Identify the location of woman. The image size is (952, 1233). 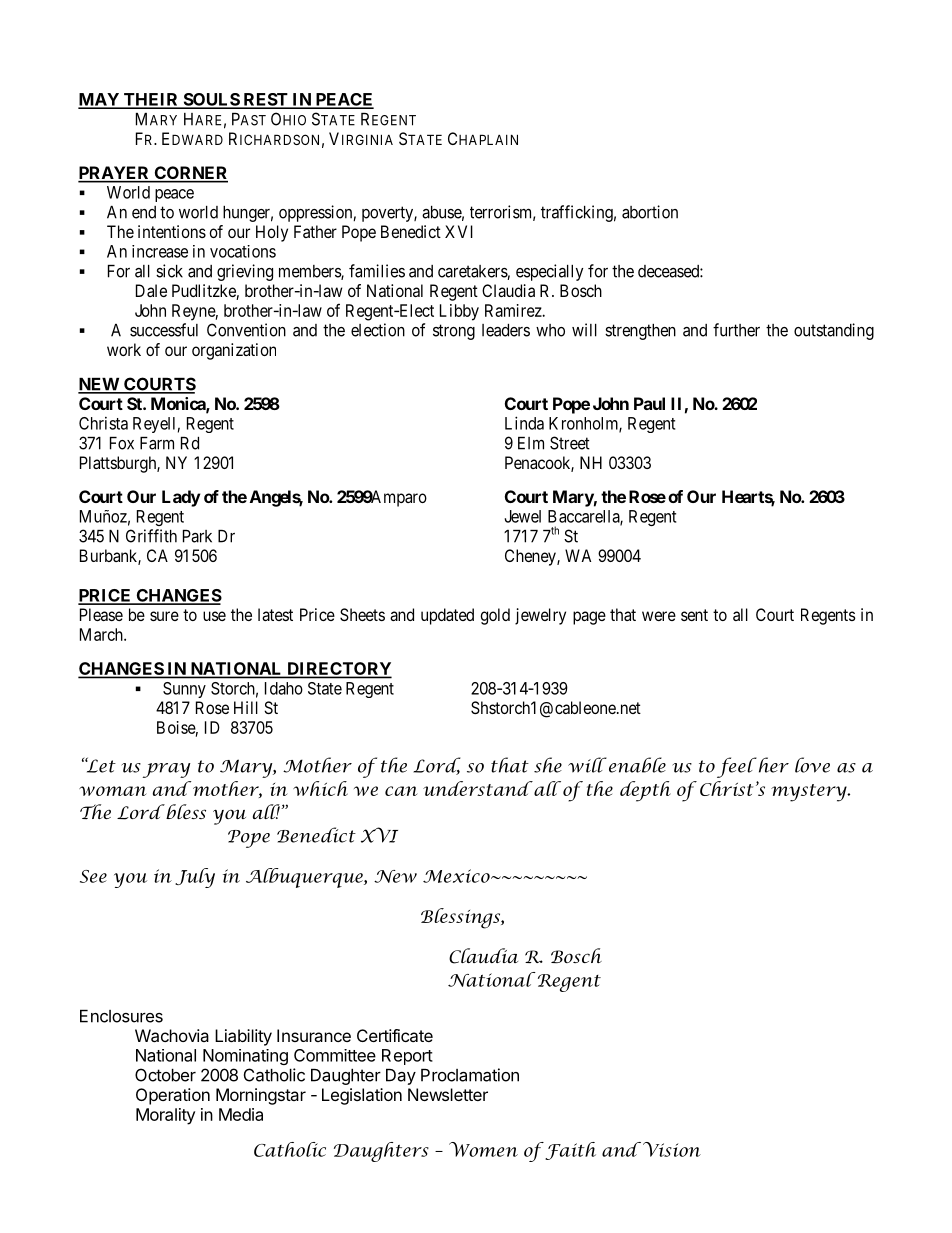
(113, 791).
